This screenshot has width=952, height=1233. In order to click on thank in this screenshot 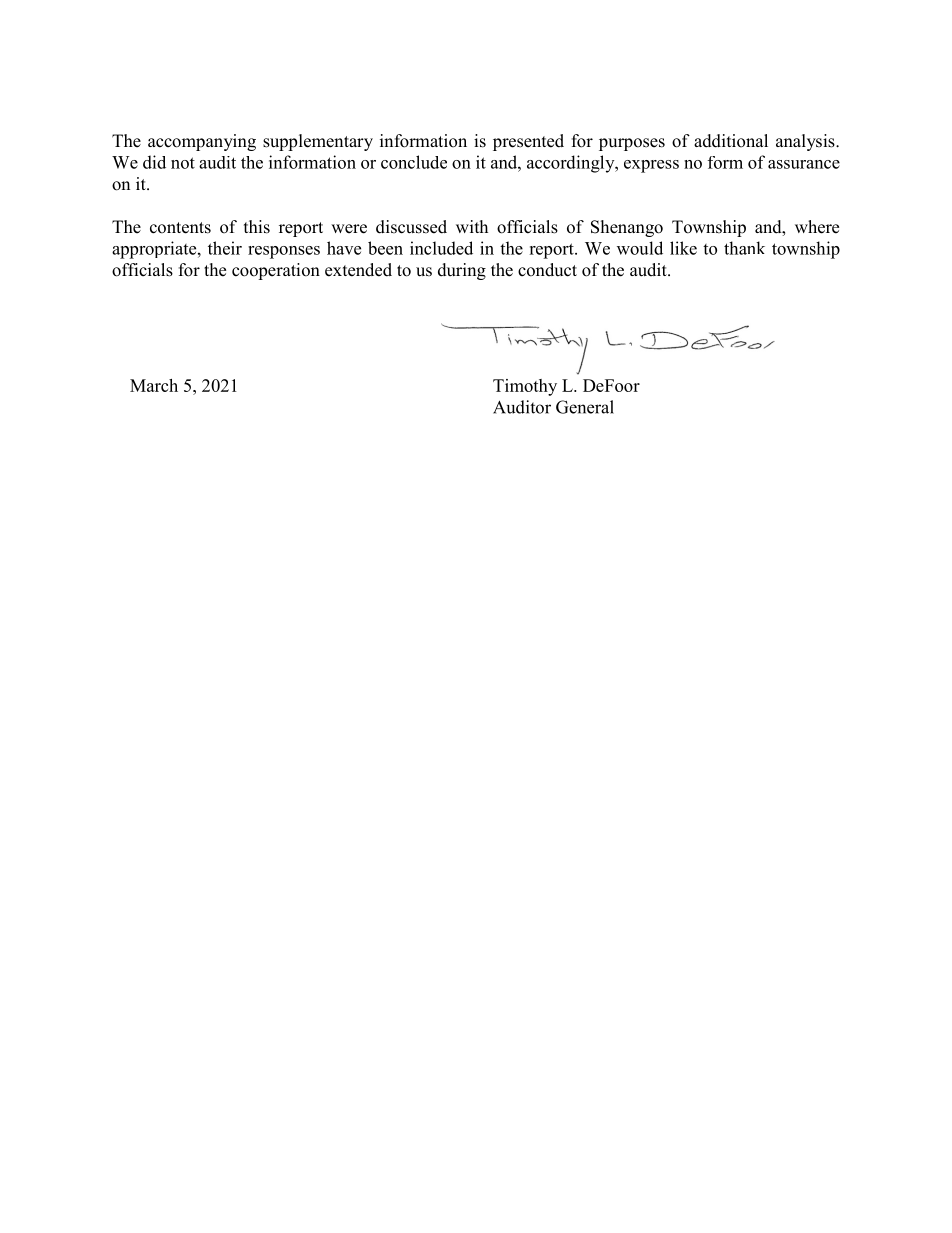, I will do `click(744, 248)`.
